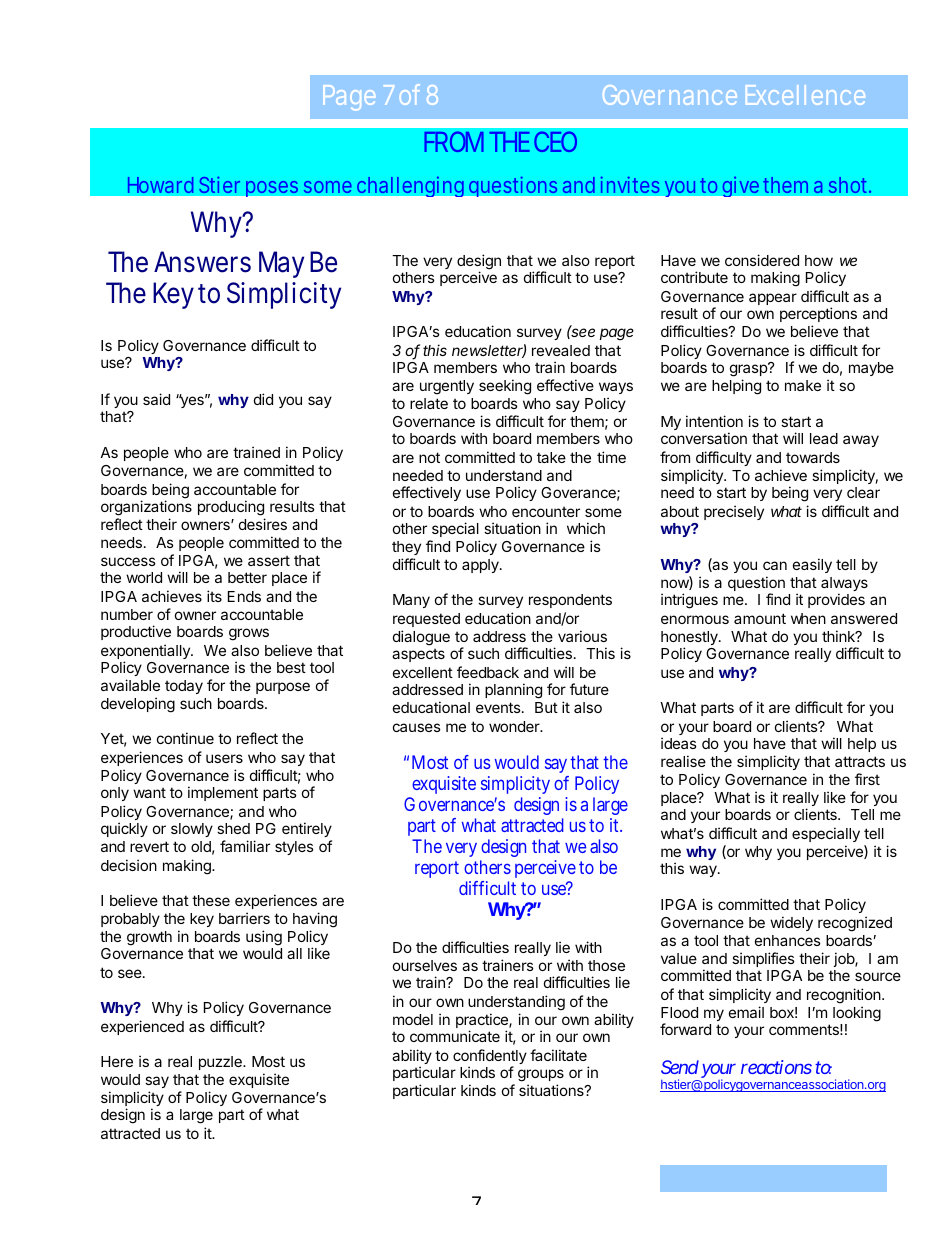 This document has width=952, height=1233. What do you see at coordinates (410, 186) in the document?
I see `challenging` at bounding box center [410, 186].
